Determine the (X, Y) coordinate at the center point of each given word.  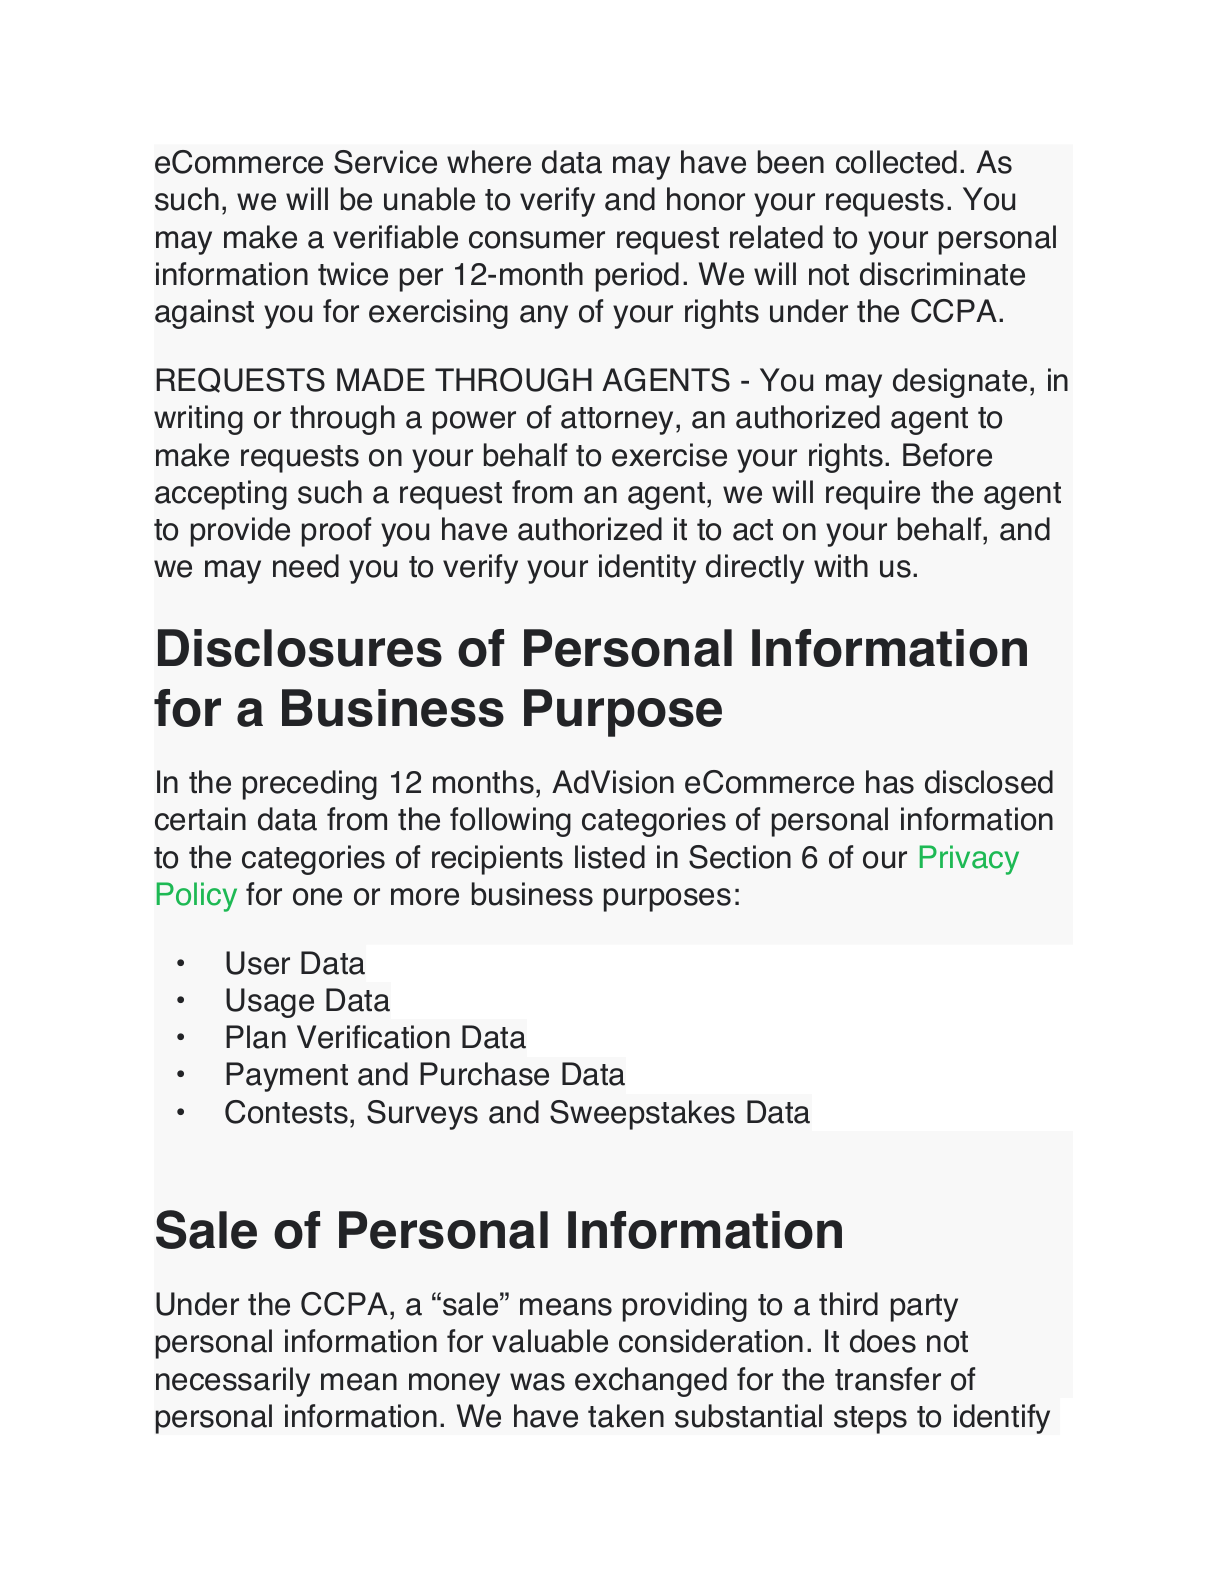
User (258, 963)
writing (198, 420)
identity (647, 569)
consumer (537, 240)
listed (610, 857)
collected (896, 162)
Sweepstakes (642, 1115)
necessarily (233, 1382)
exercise (669, 455)
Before (947, 455)
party (924, 1308)
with (841, 566)
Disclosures (300, 648)
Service (385, 162)
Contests (286, 1112)
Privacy (969, 860)
